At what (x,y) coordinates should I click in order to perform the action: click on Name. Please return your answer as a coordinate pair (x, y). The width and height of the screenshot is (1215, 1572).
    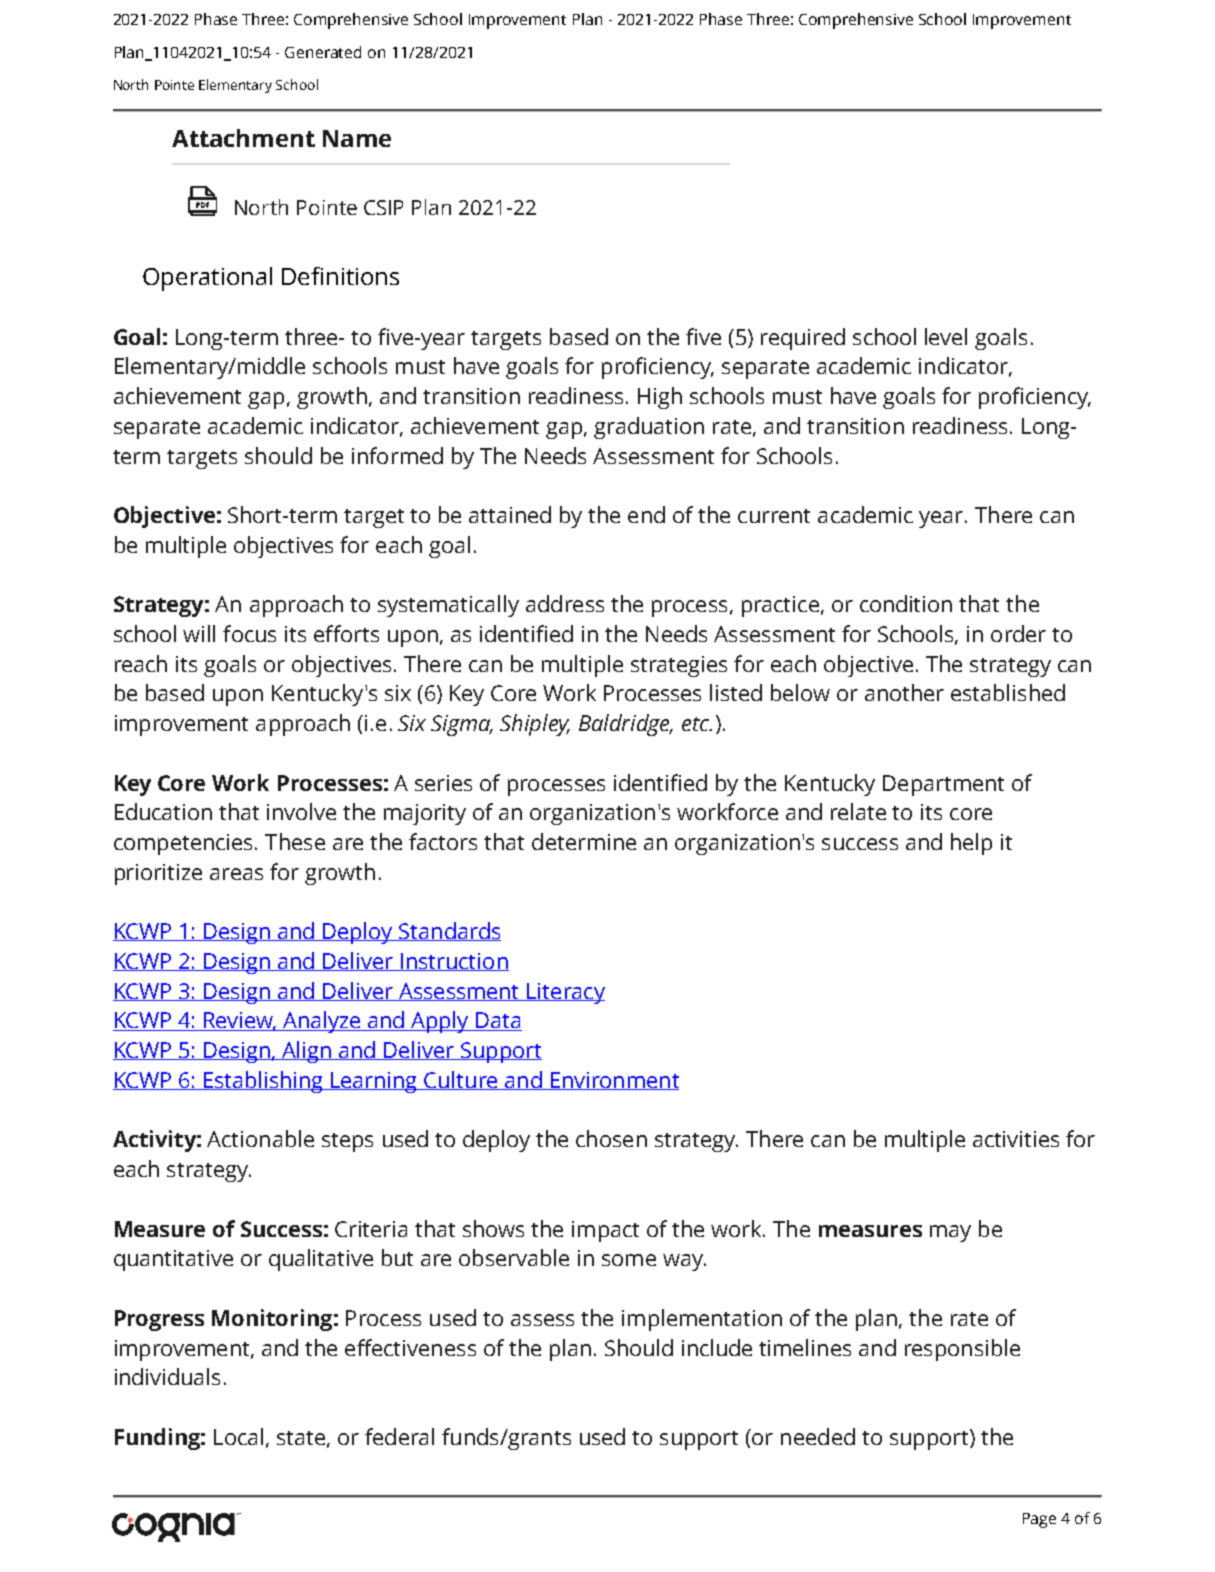
    Looking at the image, I should click on (357, 138).
